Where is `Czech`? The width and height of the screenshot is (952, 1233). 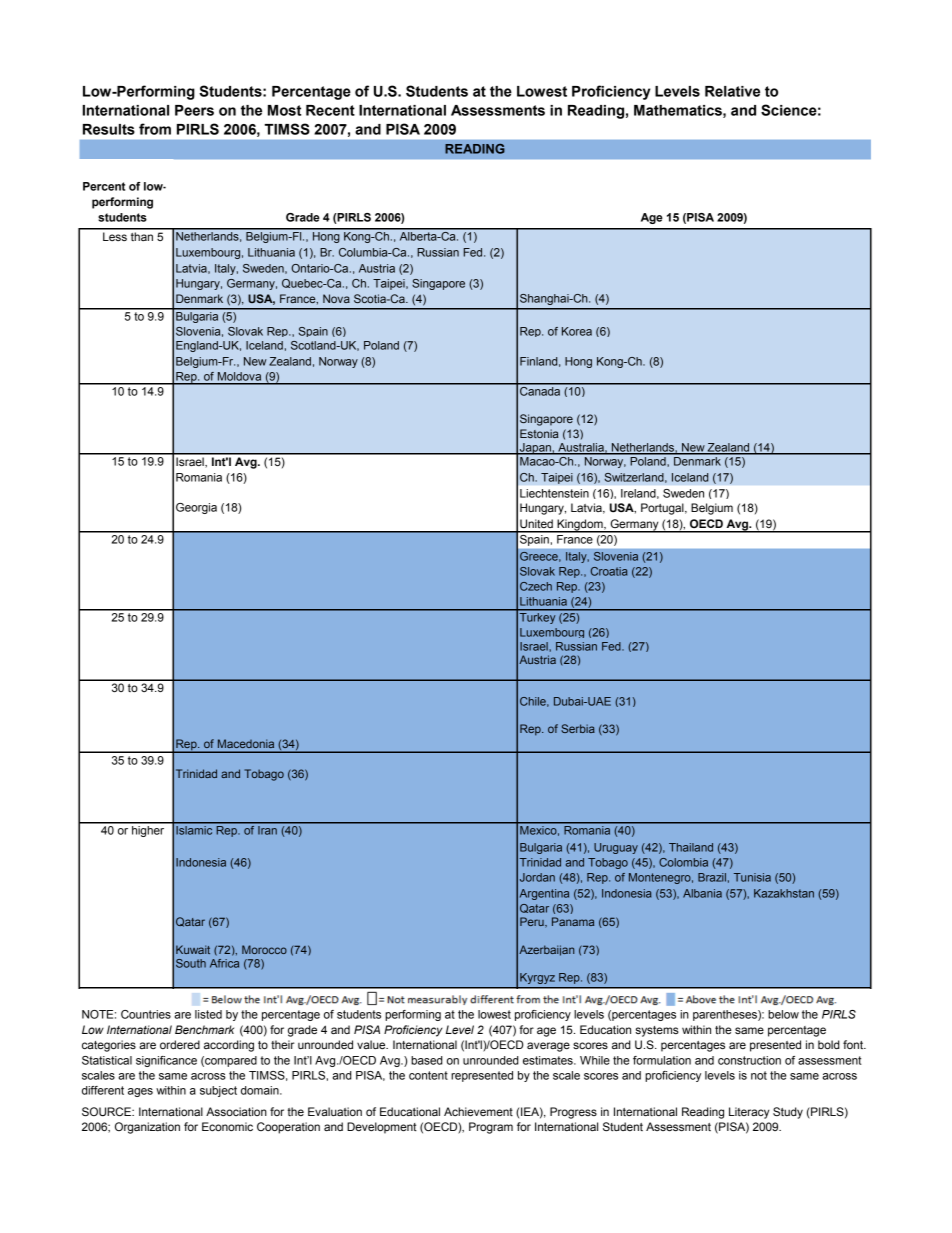
Czech is located at coordinates (536, 586).
